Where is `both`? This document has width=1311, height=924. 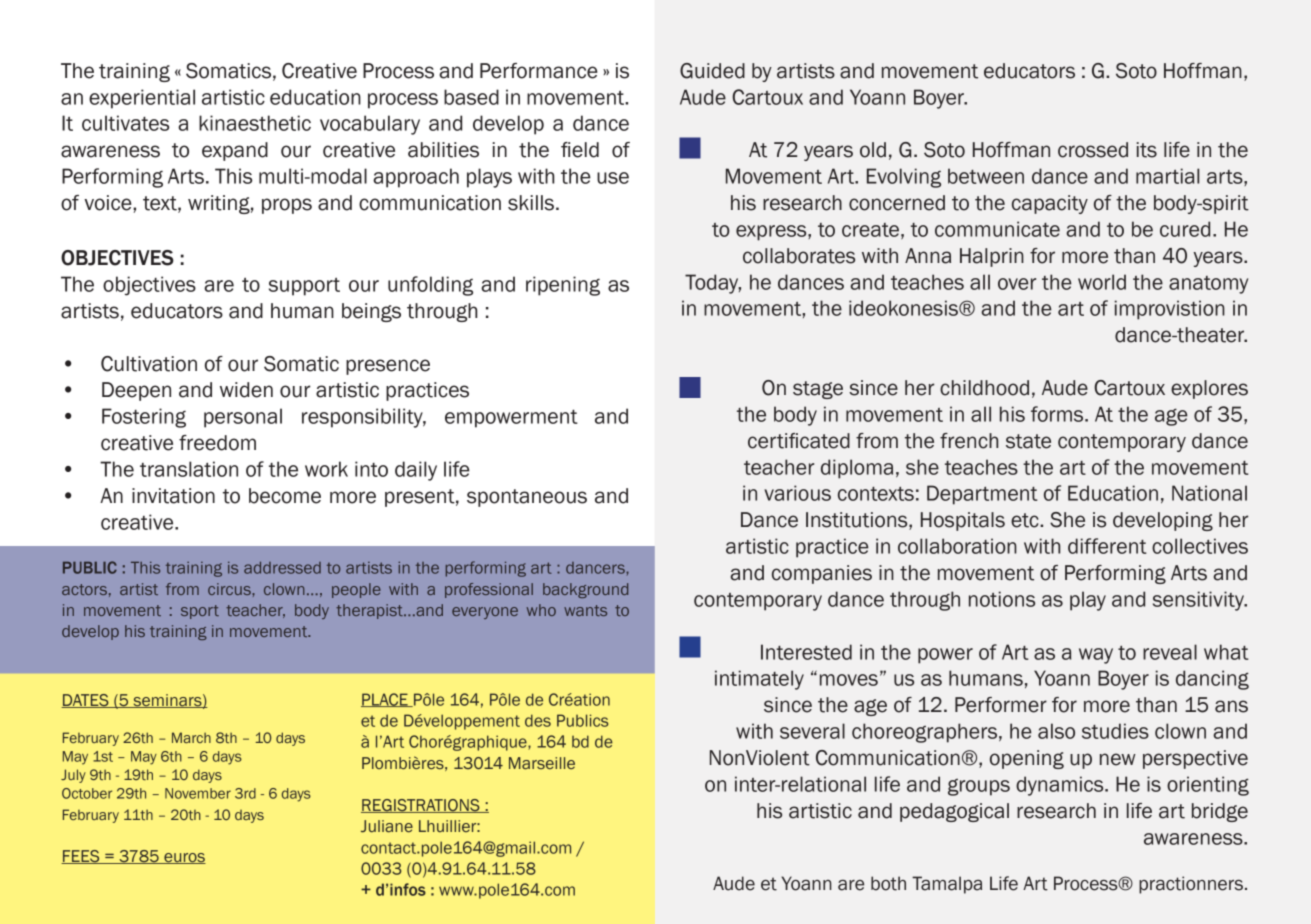
both is located at coordinates (888, 883).
